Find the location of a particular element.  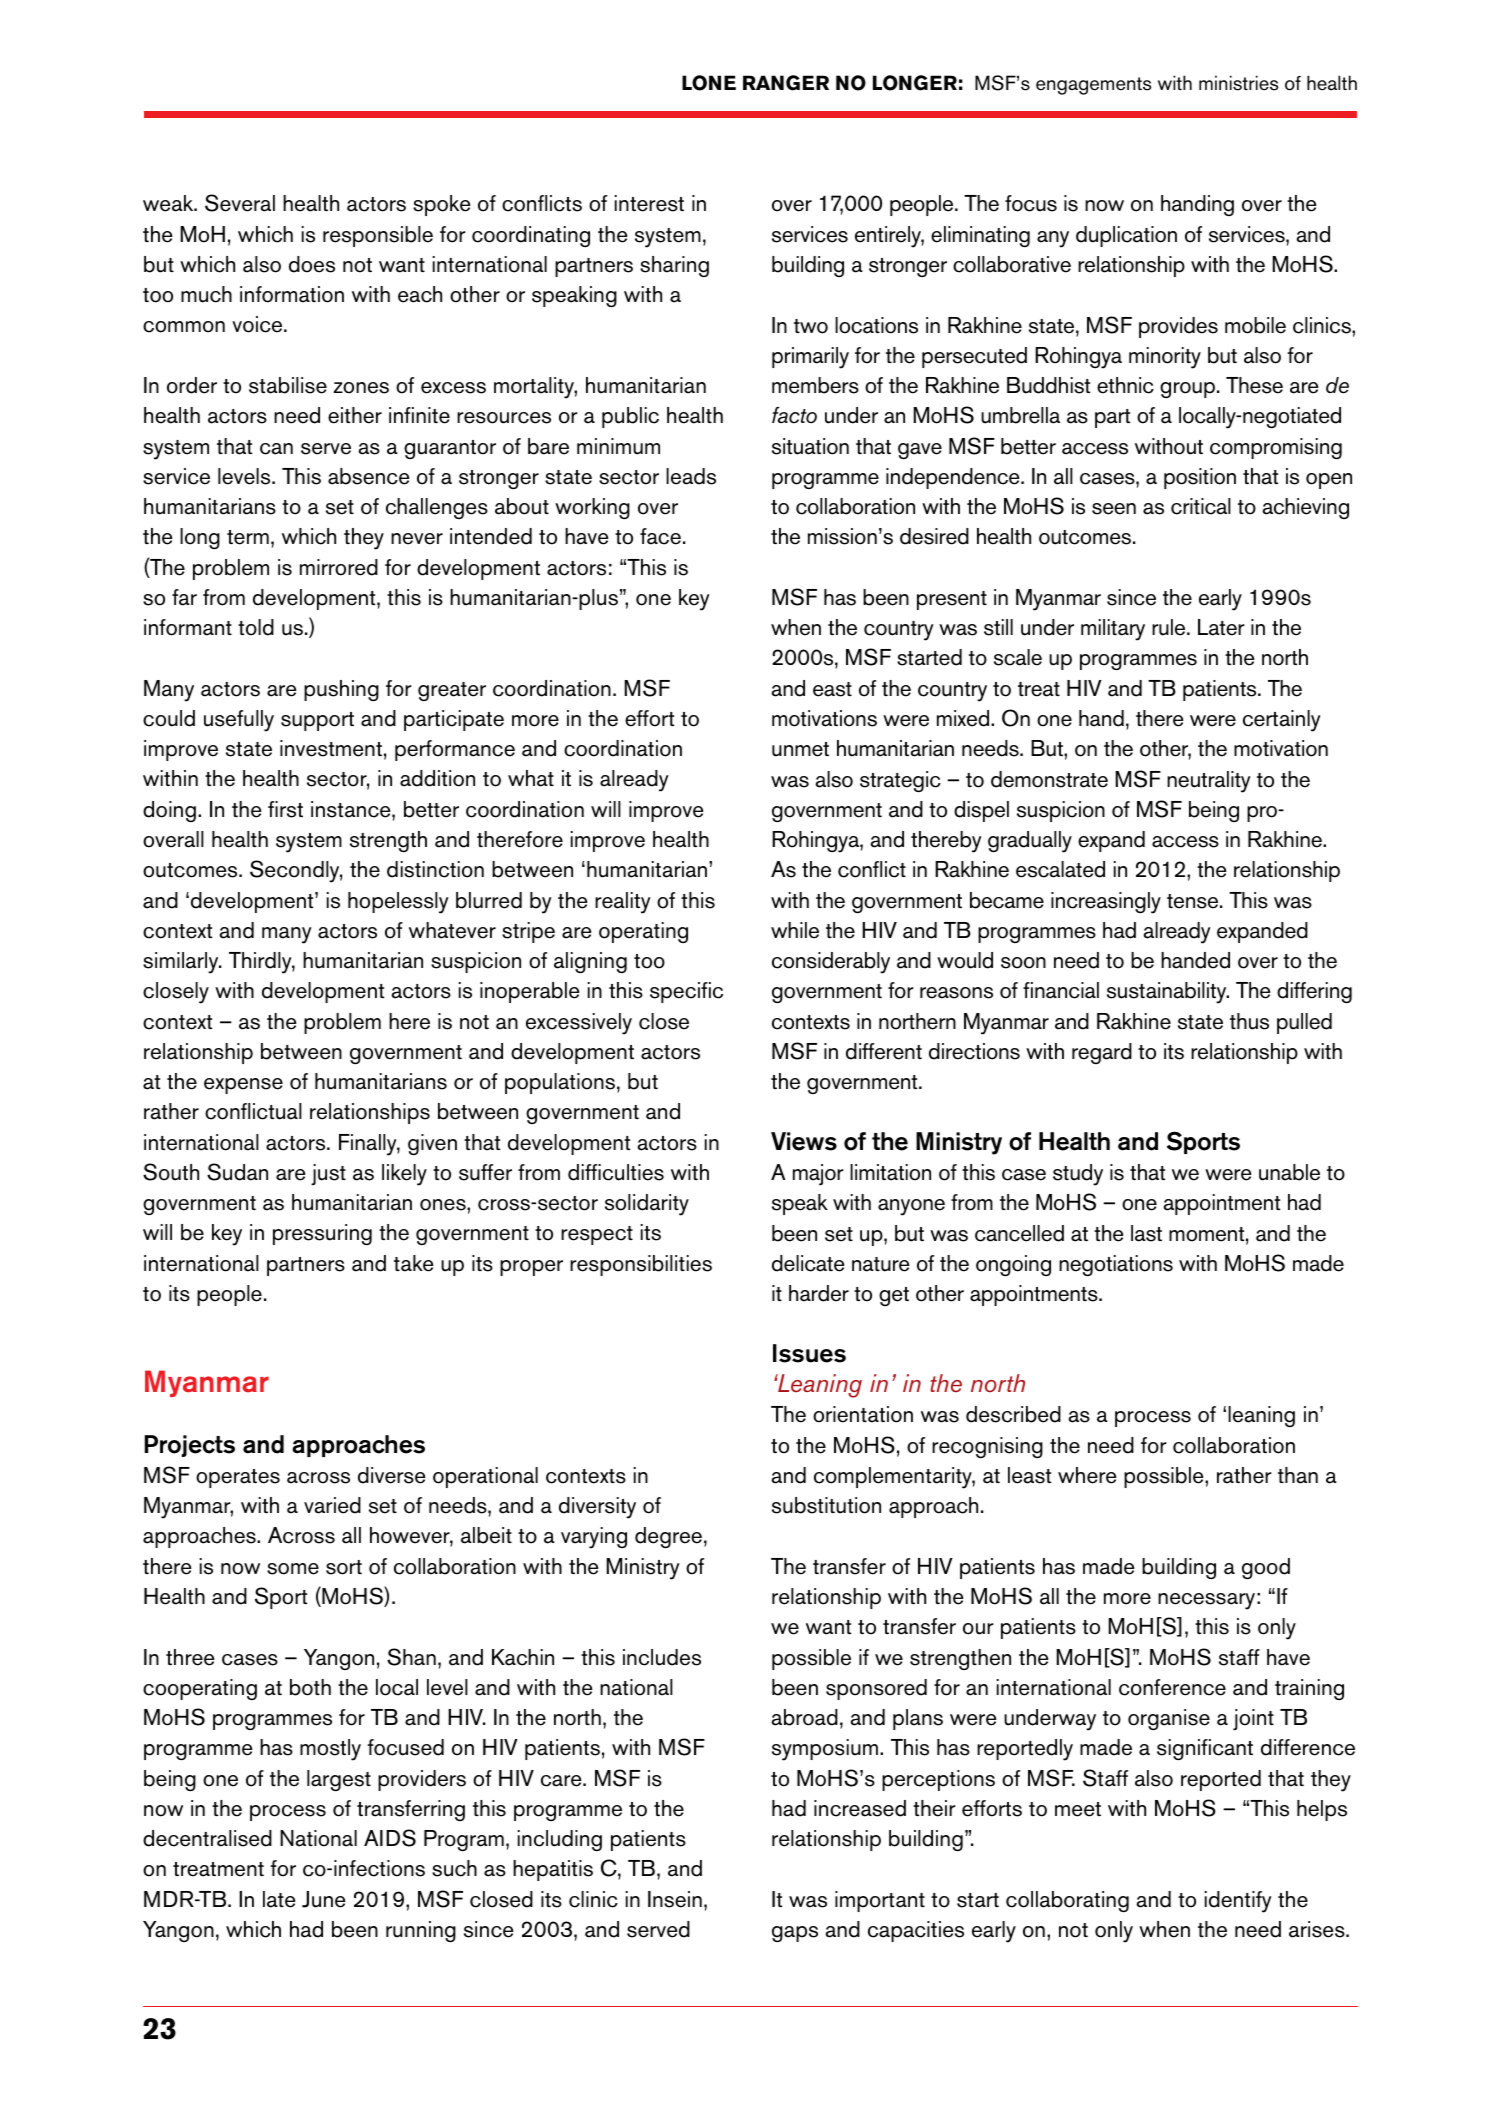

last is located at coordinates (1146, 1233).
